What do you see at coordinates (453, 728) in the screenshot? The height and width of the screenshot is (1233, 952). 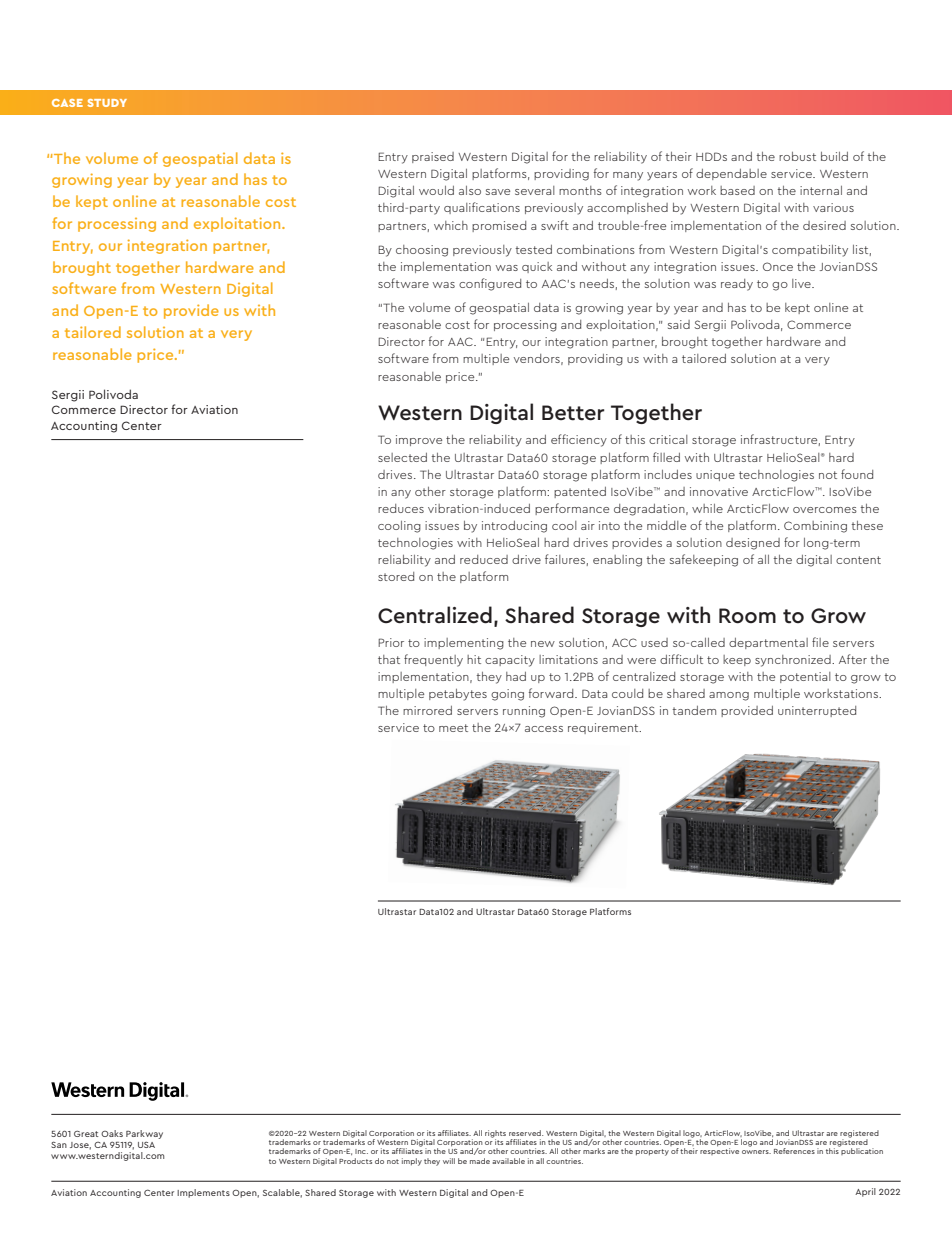 I see `meet` at bounding box center [453, 728].
